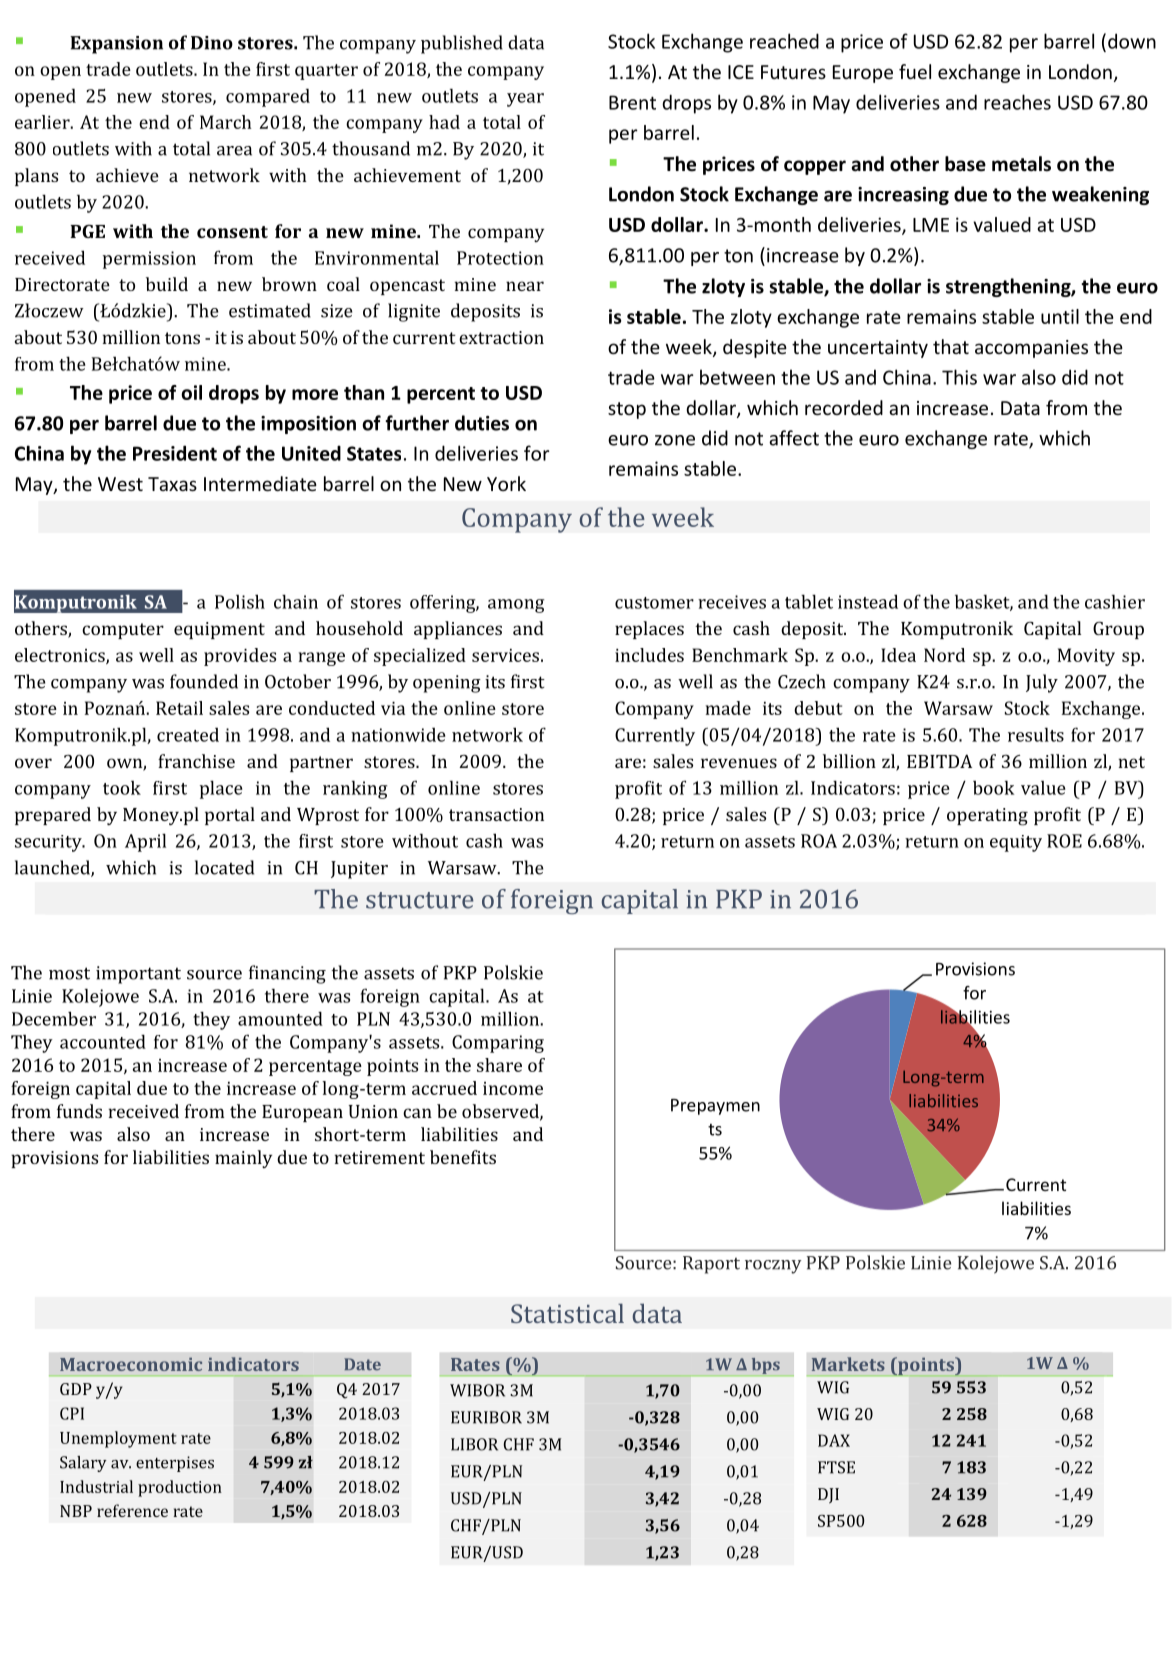 The width and height of the page is (1173, 1659). I want to click on stop, so click(627, 410).
